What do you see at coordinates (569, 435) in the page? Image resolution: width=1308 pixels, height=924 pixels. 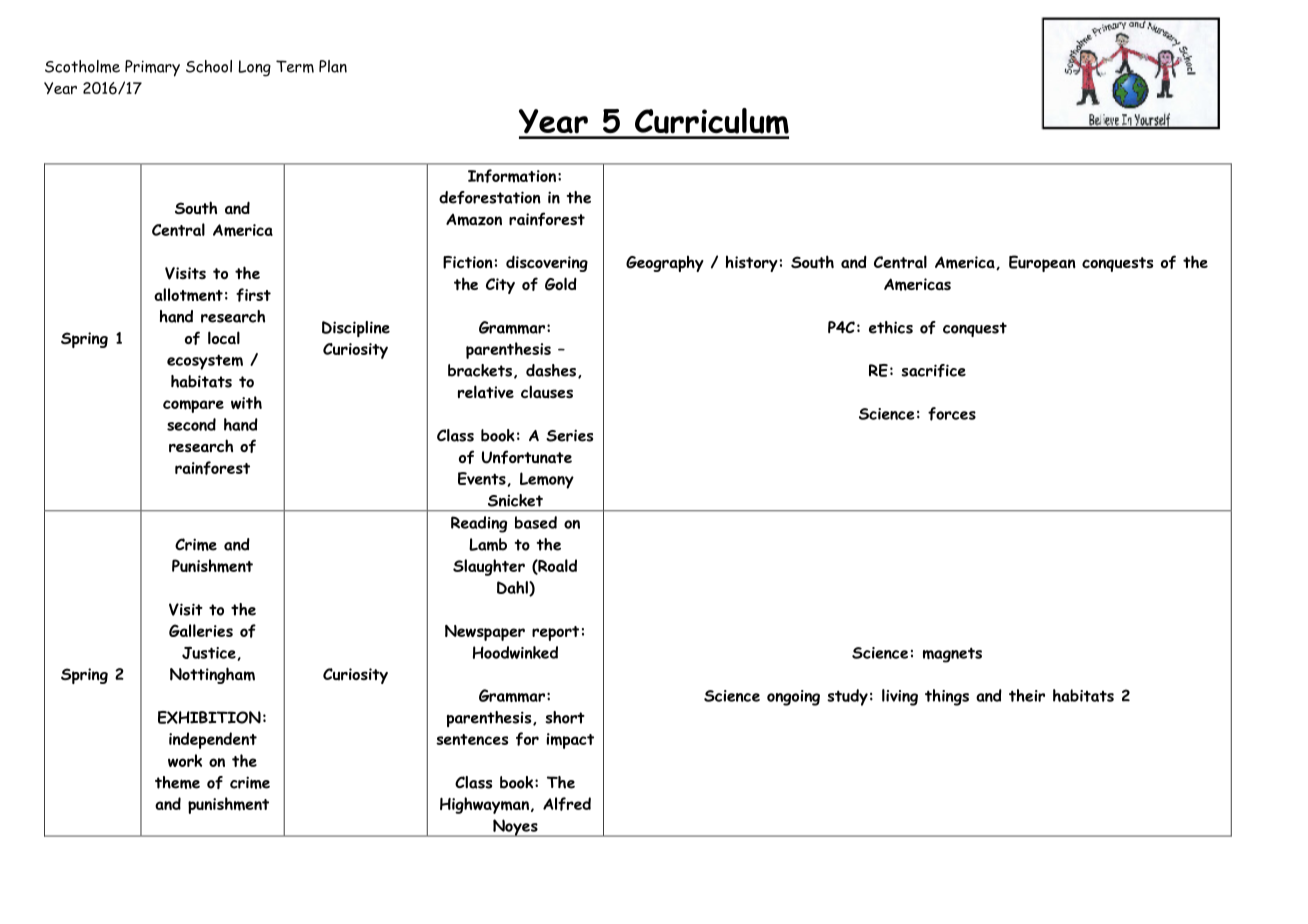 I see `Series` at bounding box center [569, 435].
